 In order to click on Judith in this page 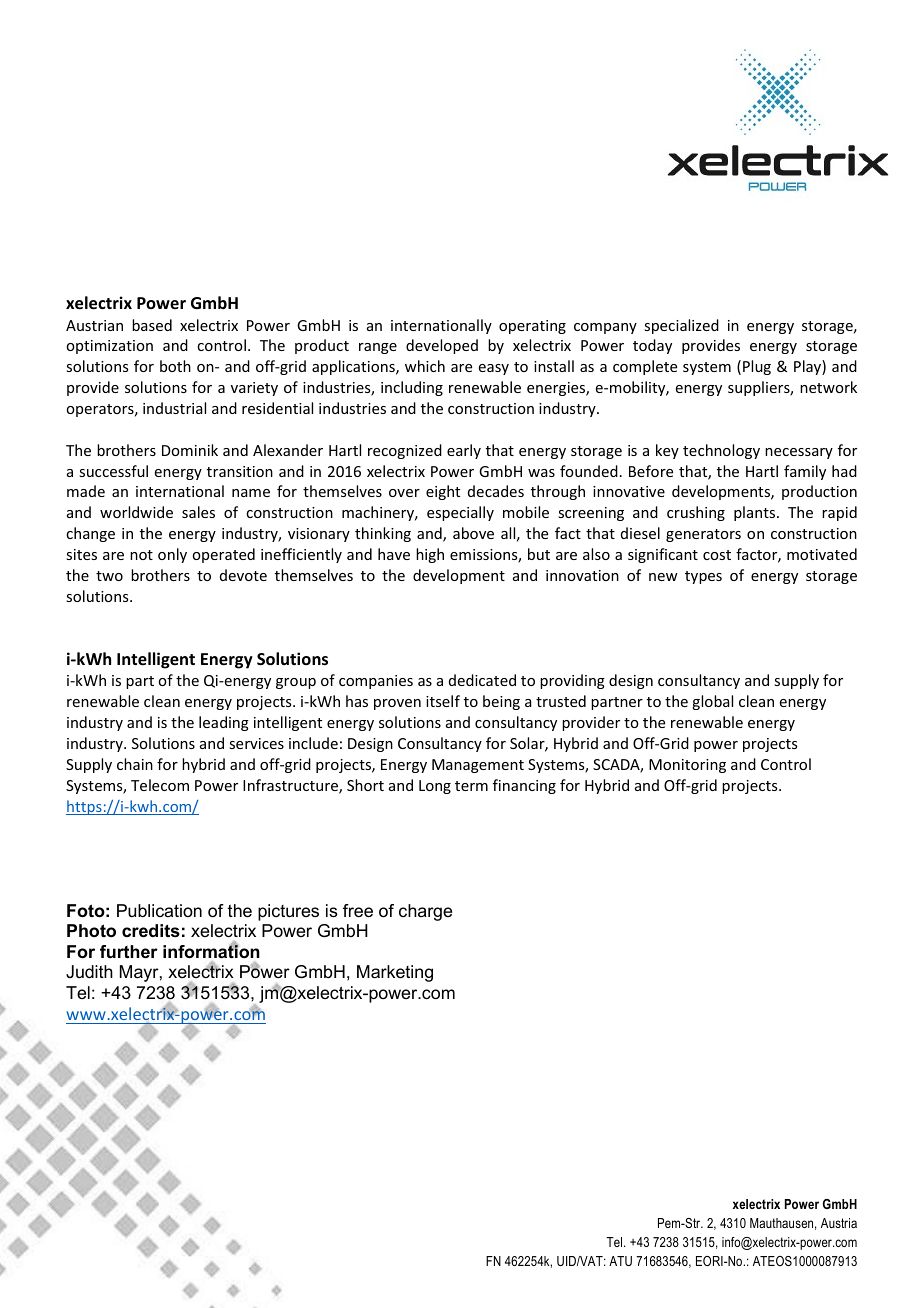, I will do `click(89, 971)`.
